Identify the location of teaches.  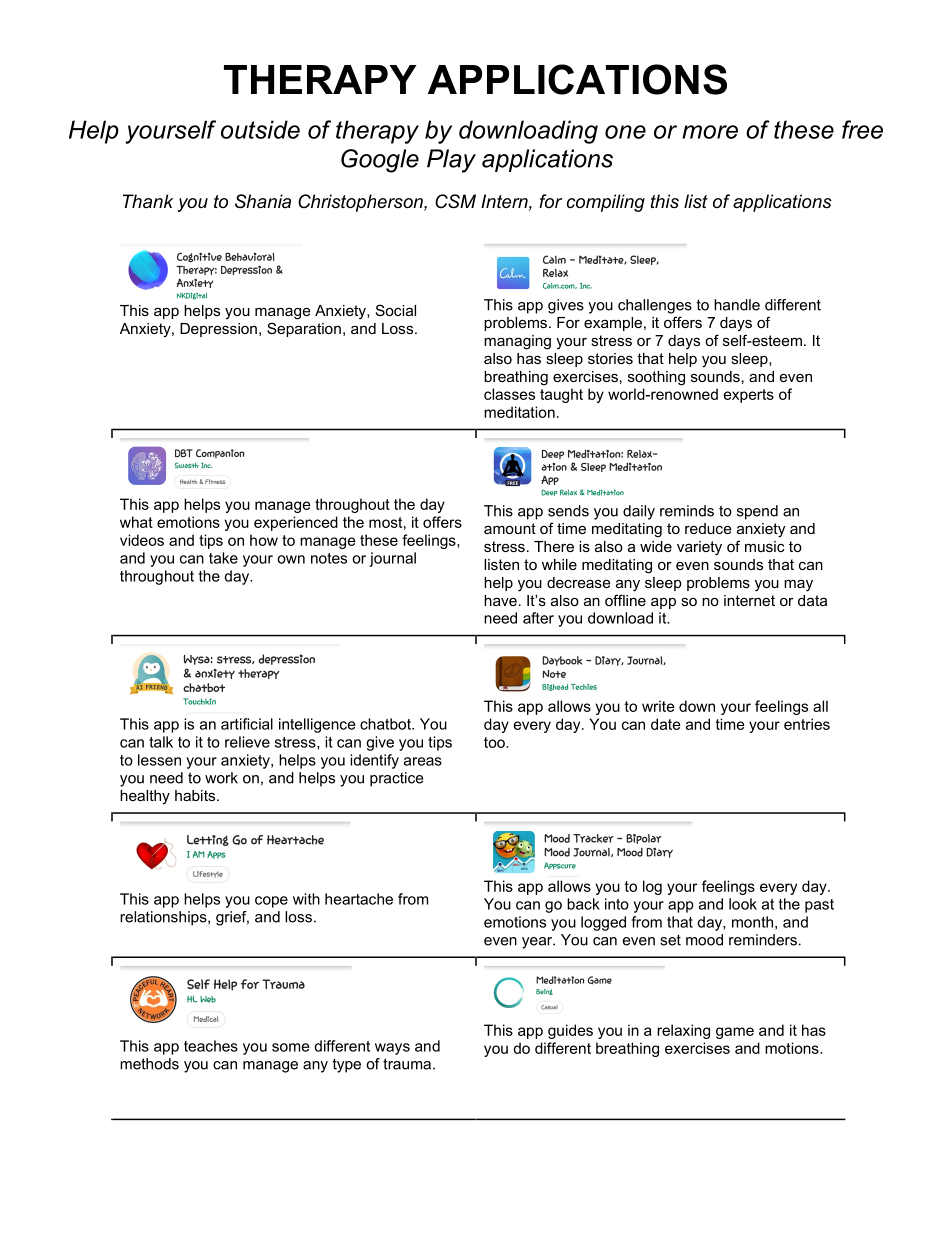
(211, 1046).
